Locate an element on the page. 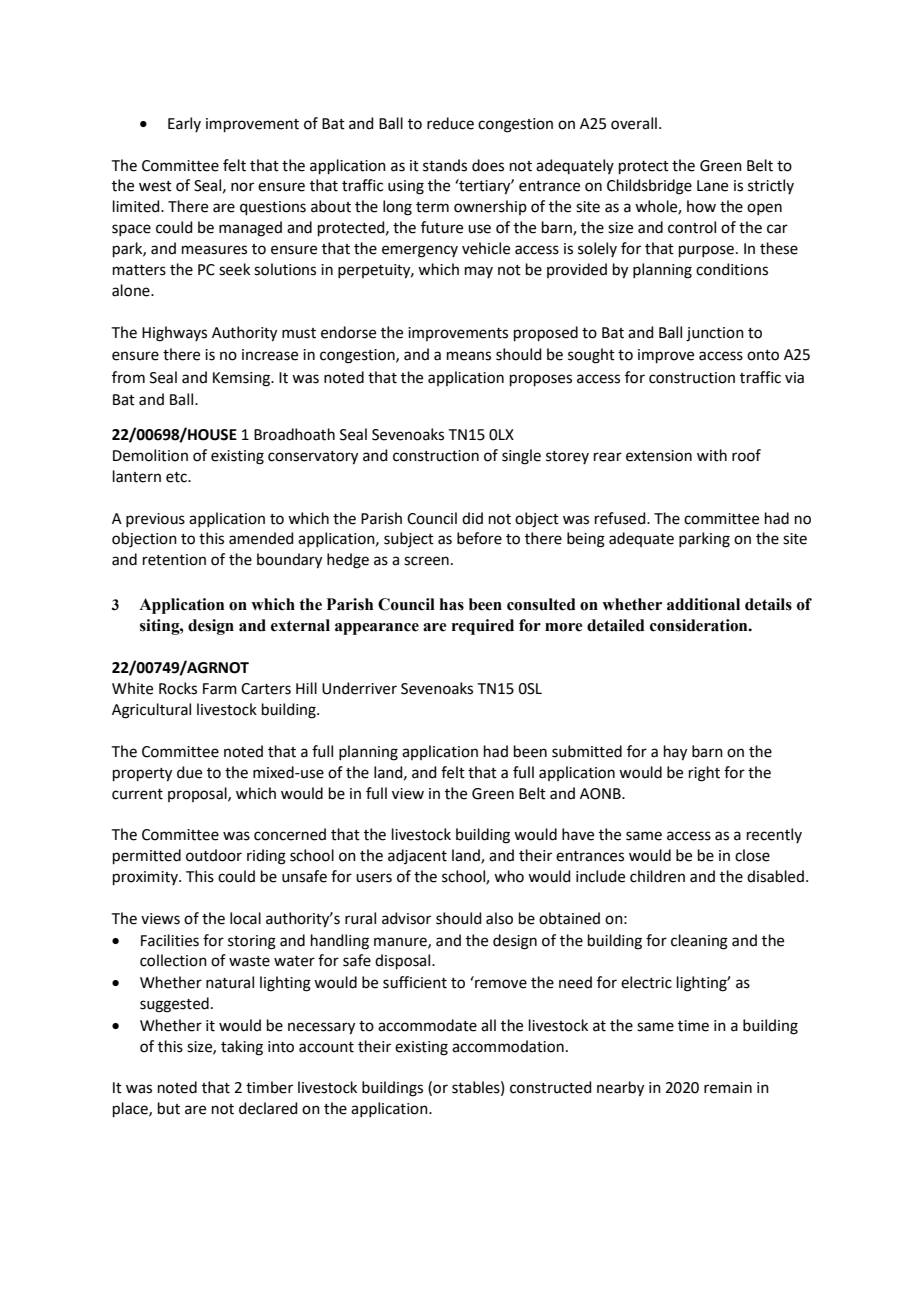 The image size is (924, 1308). adjacent is located at coordinates (417, 856).
